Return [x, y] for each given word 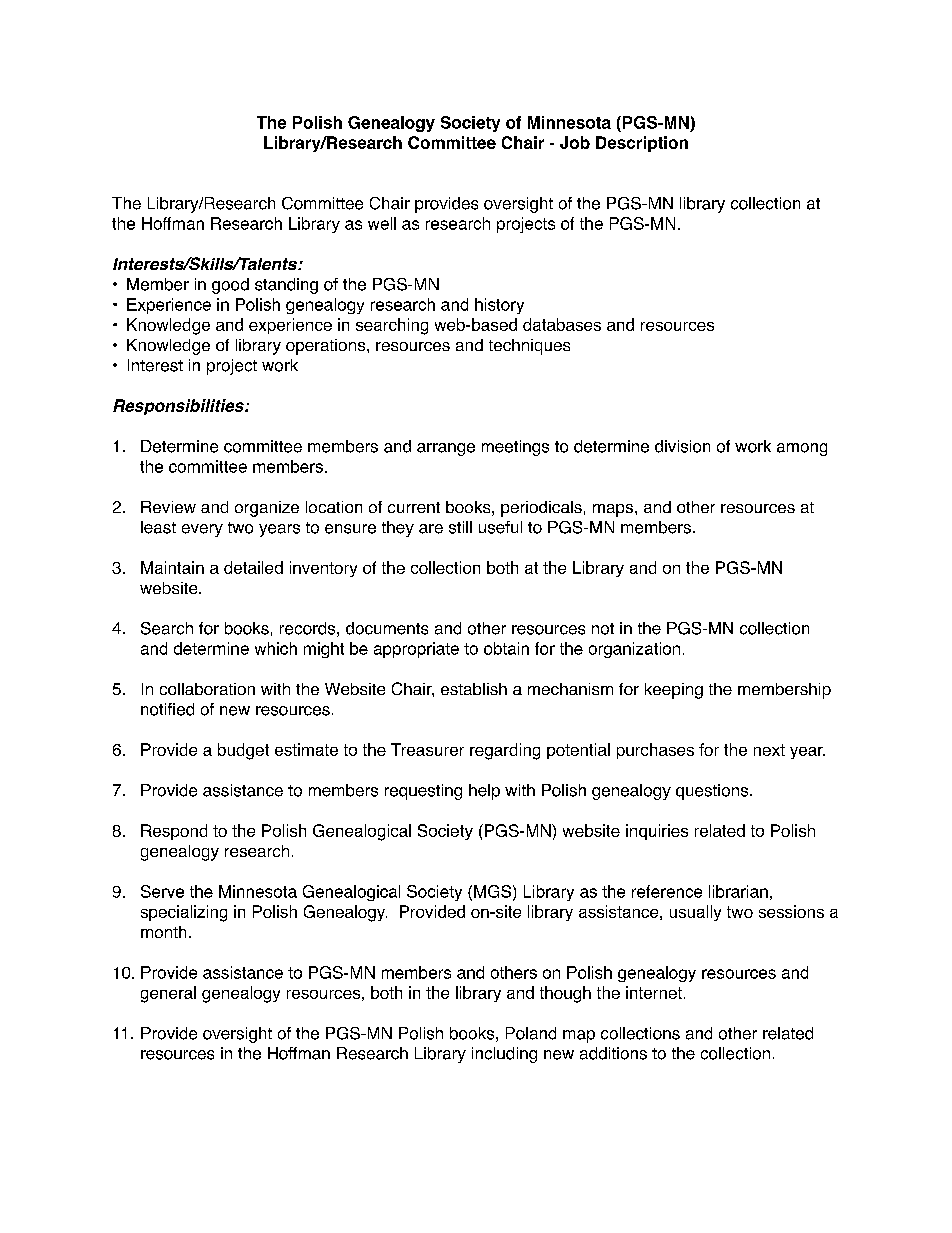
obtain [506, 648]
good [230, 286]
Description [642, 144]
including [504, 1055]
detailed [253, 567]
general [168, 994]
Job [575, 142]
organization [634, 650]
